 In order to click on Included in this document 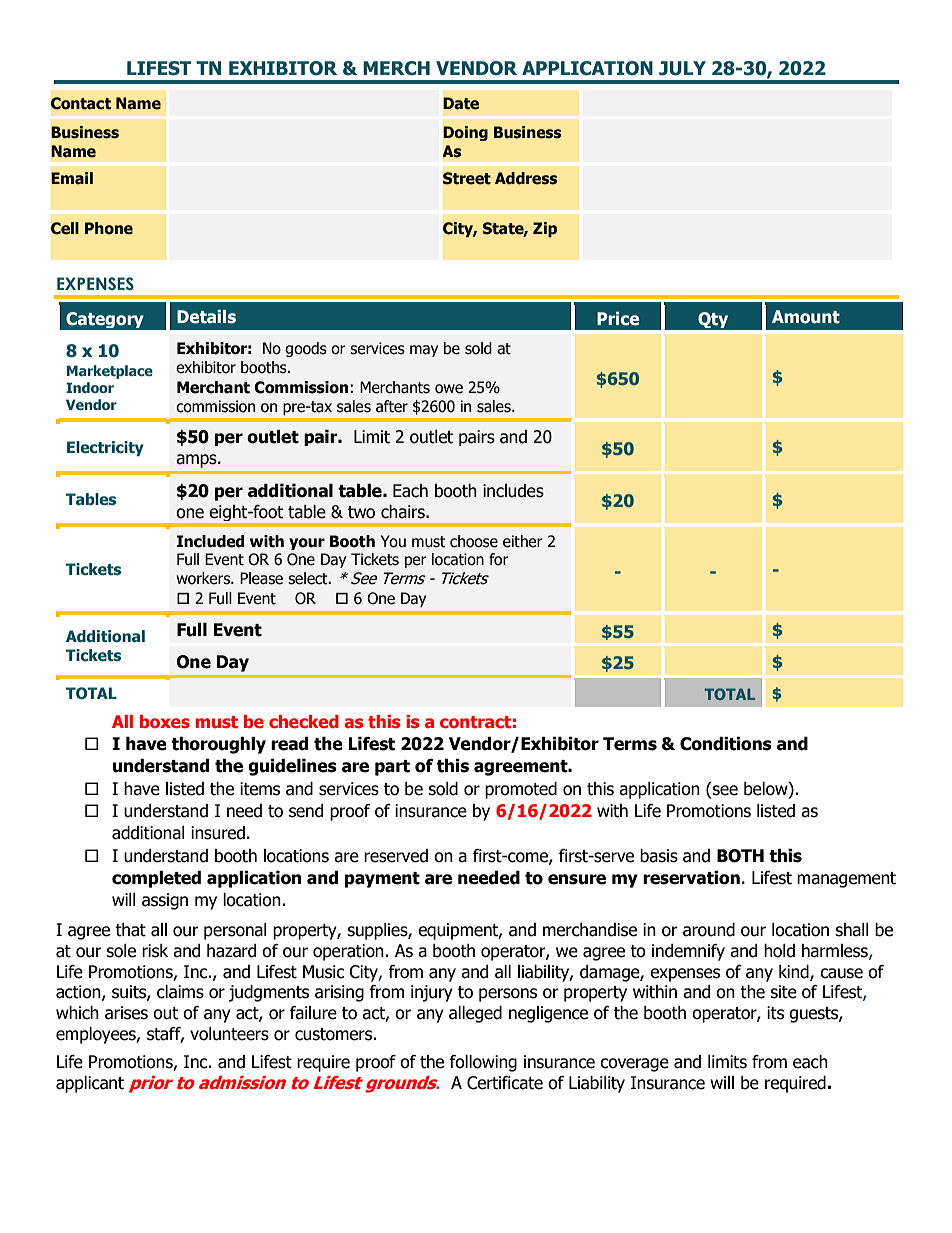, I will do `click(210, 541)`.
